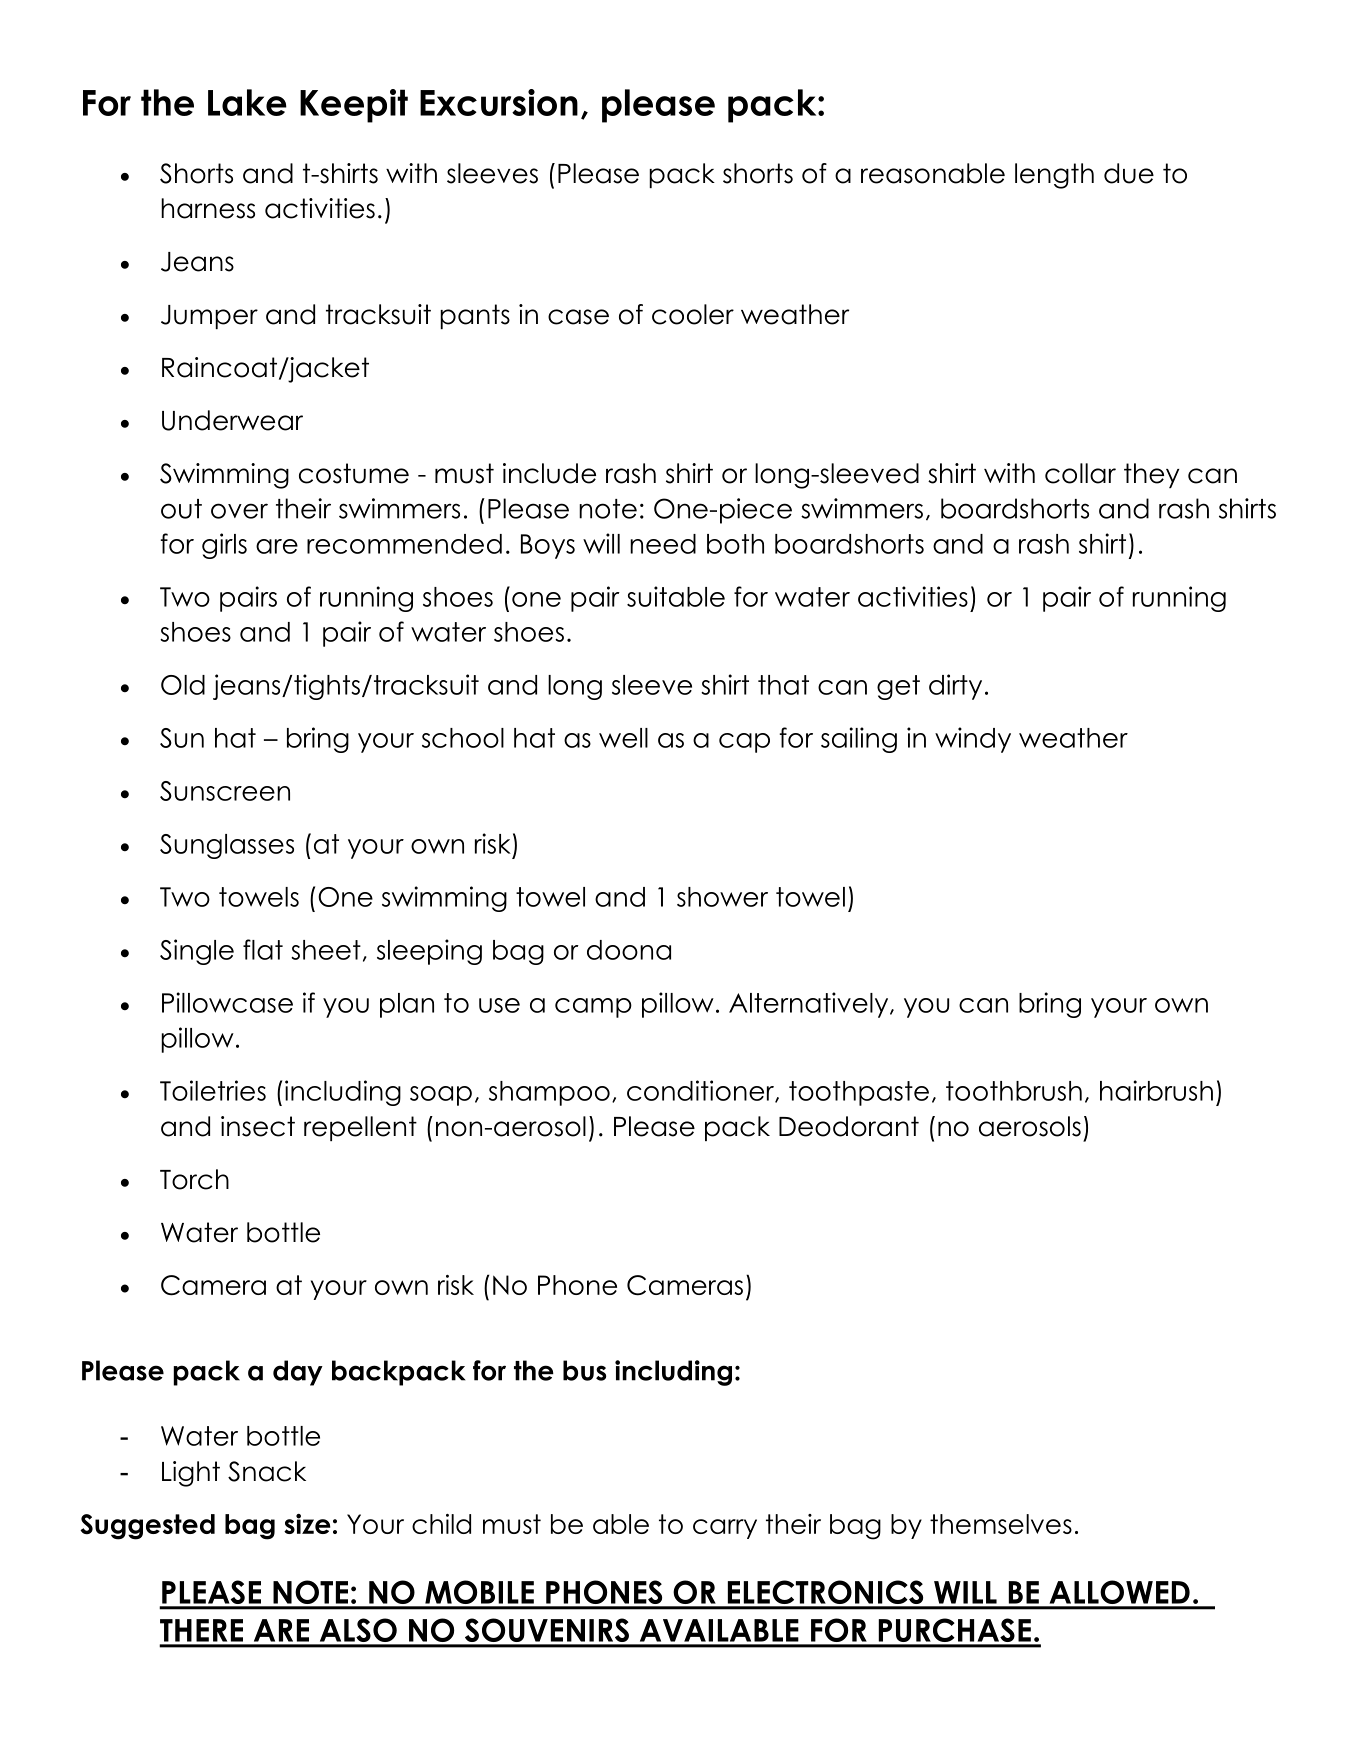 The height and width of the screenshot is (1757, 1358). Describe the element at coordinates (224, 546) in the screenshot. I see `girls` at that location.
